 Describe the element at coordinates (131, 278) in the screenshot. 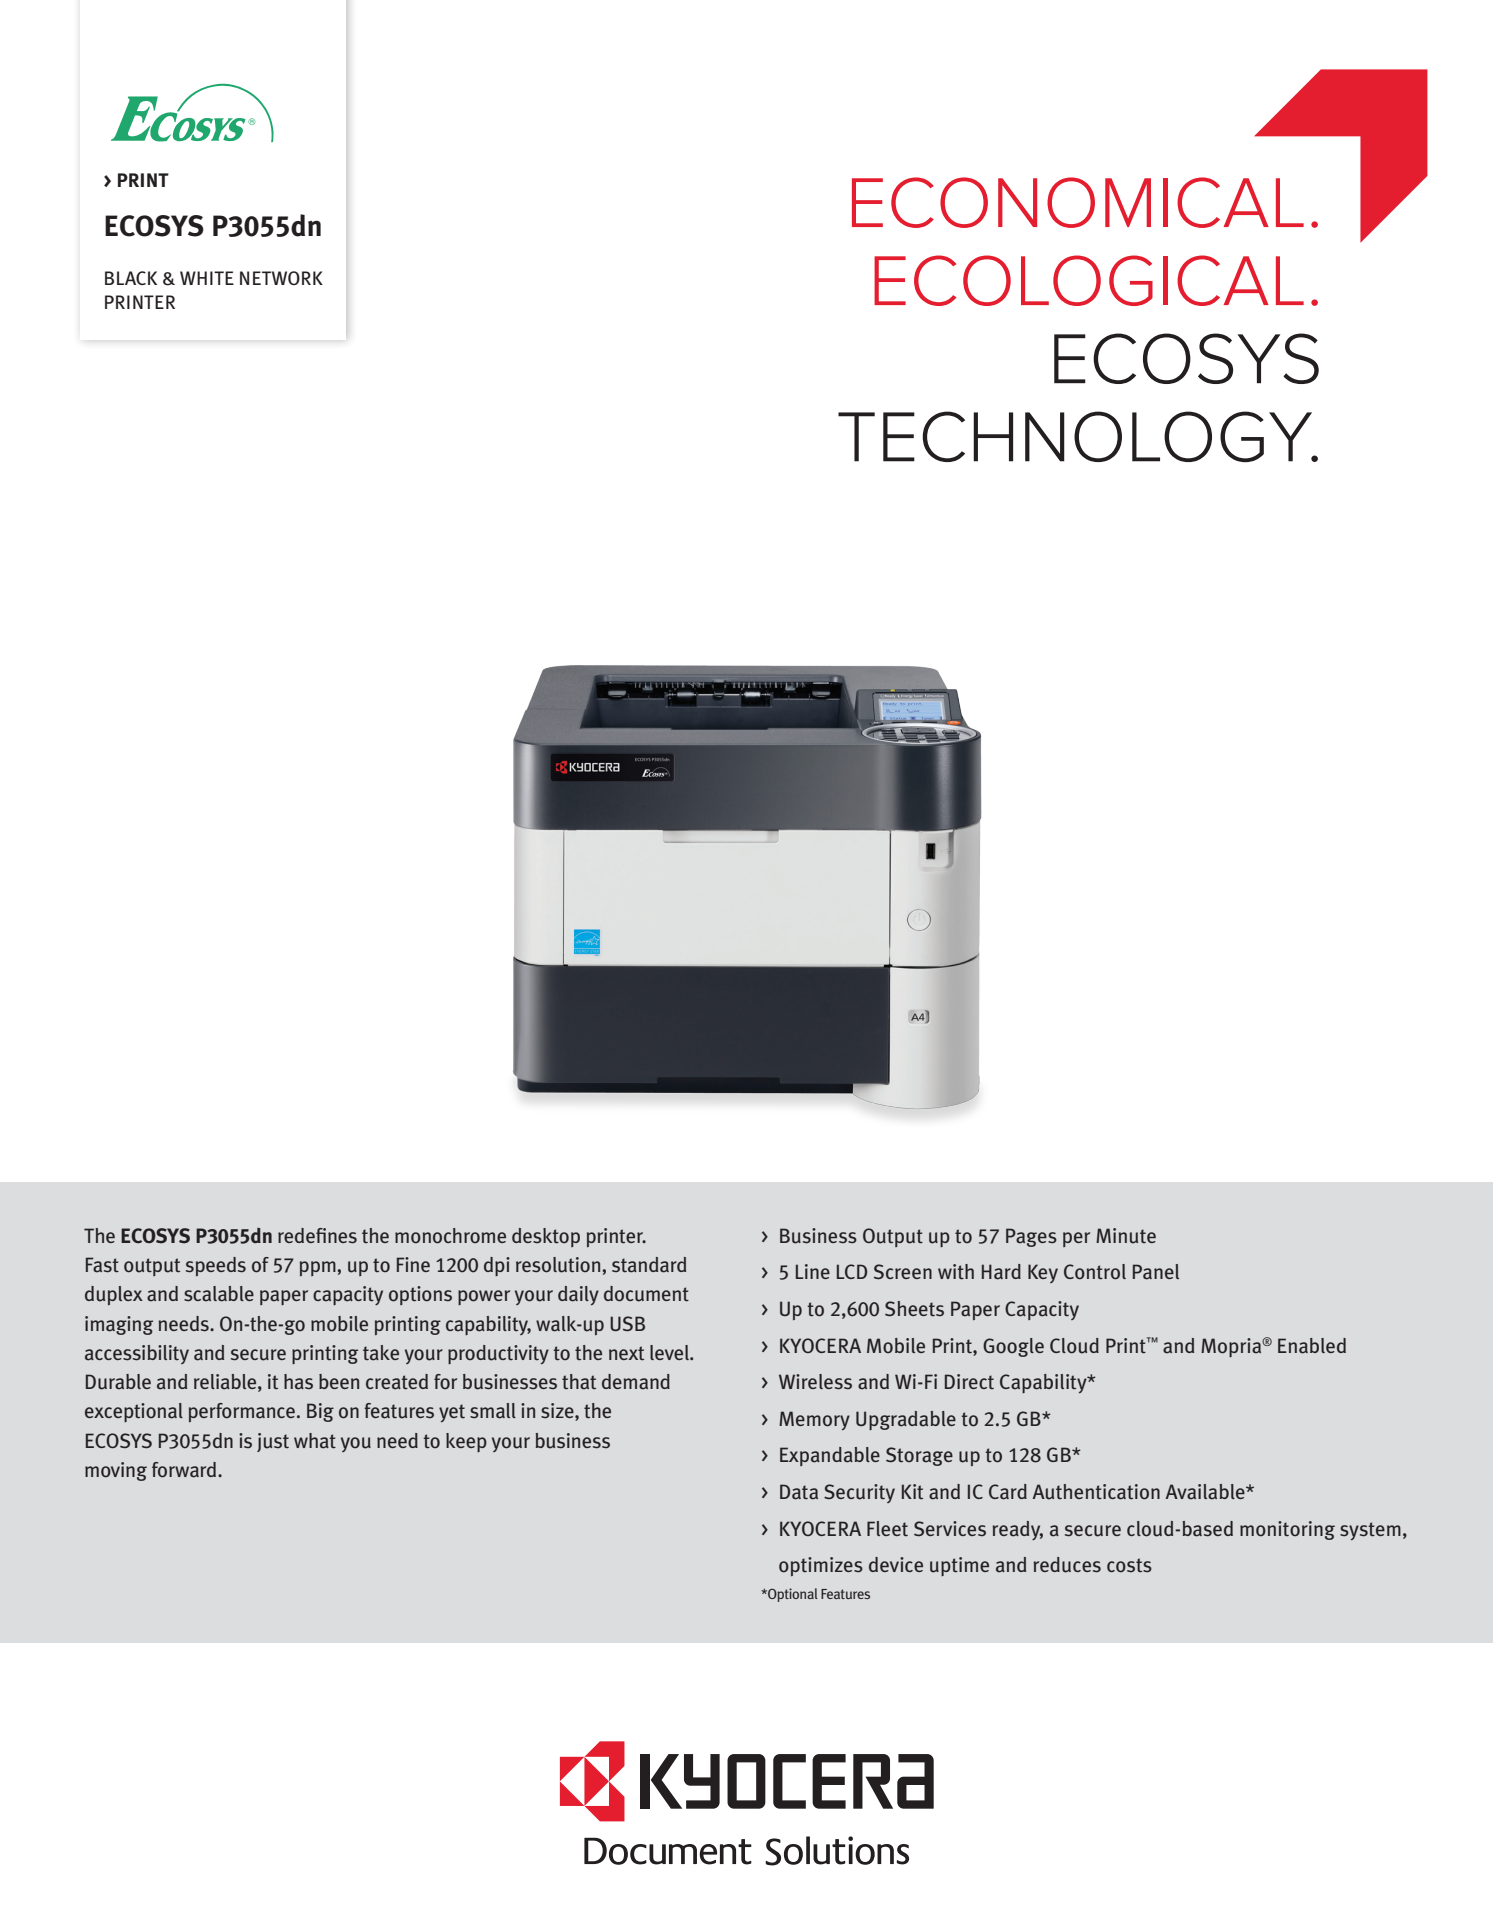

I see `BLACK` at that location.
